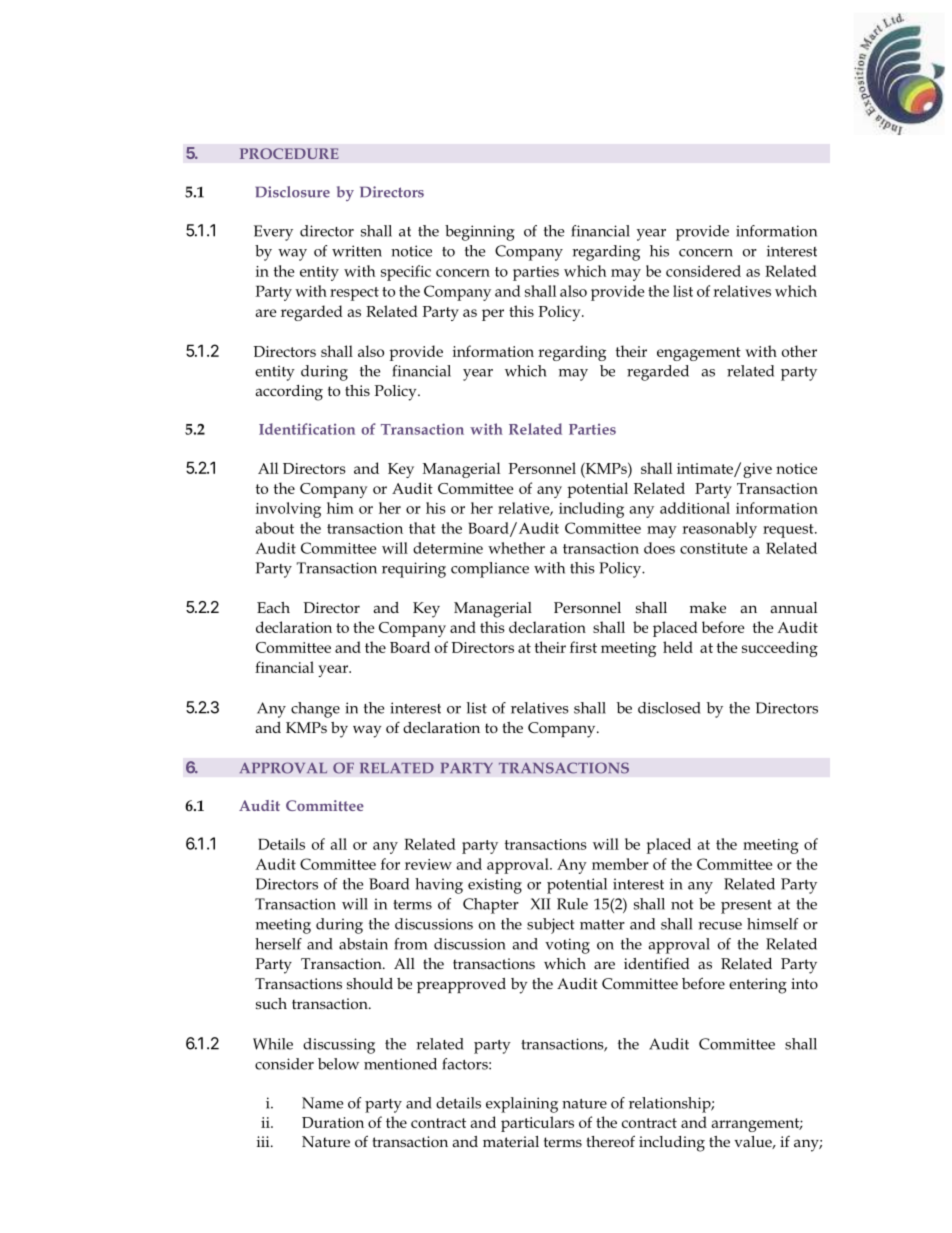 This screenshot has height=1233, width=952. Describe the element at coordinates (495, 886) in the screenshot. I see `existing` at that location.
